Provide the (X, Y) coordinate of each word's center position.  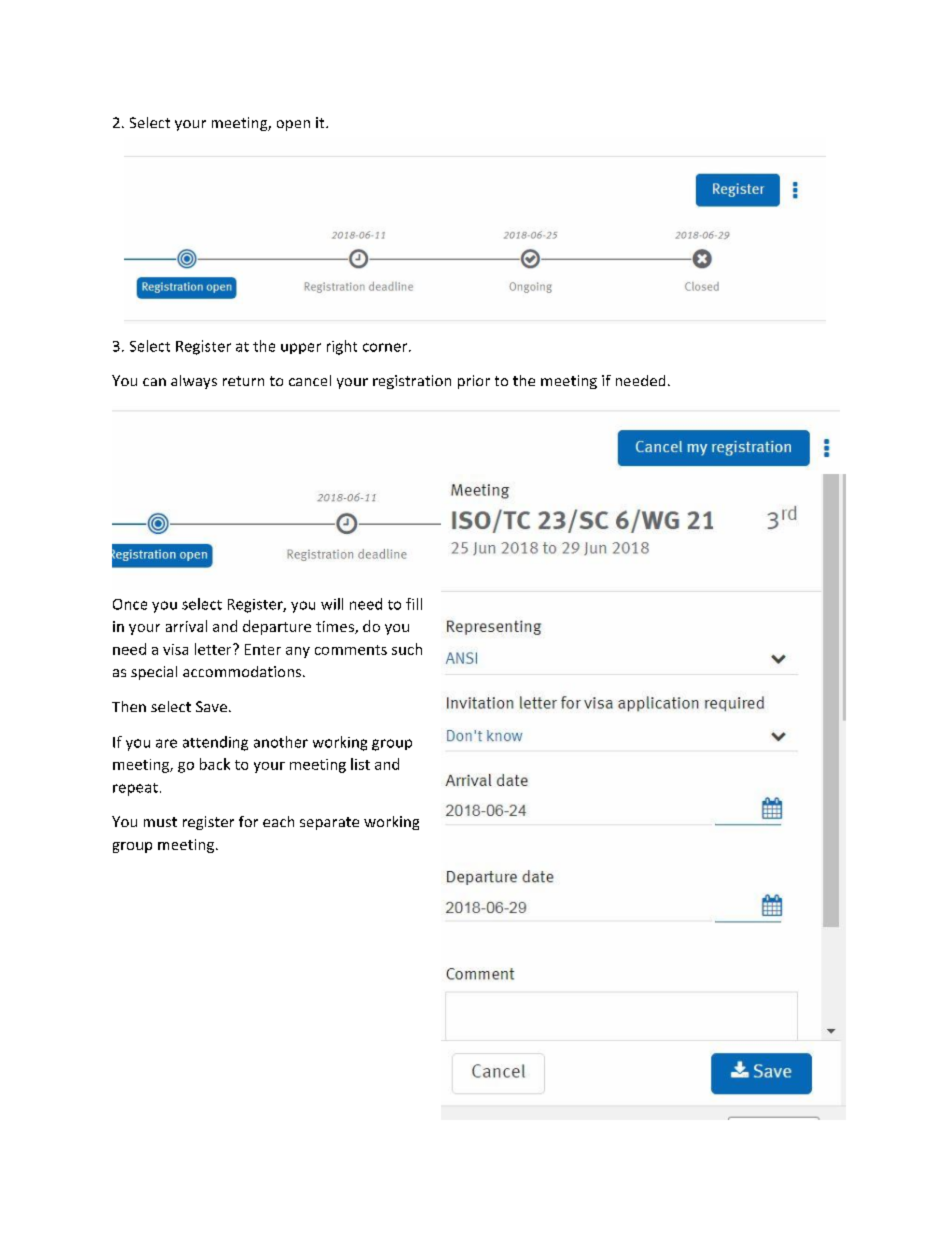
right (342, 347)
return (243, 381)
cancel (310, 380)
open (293, 125)
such (407, 649)
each (278, 821)
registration (412, 382)
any (298, 652)
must (160, 822)
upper (301, 348)
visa (175, 649)
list (360, 764)
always (194, 382)
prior (474, 382)
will (332, 604)
